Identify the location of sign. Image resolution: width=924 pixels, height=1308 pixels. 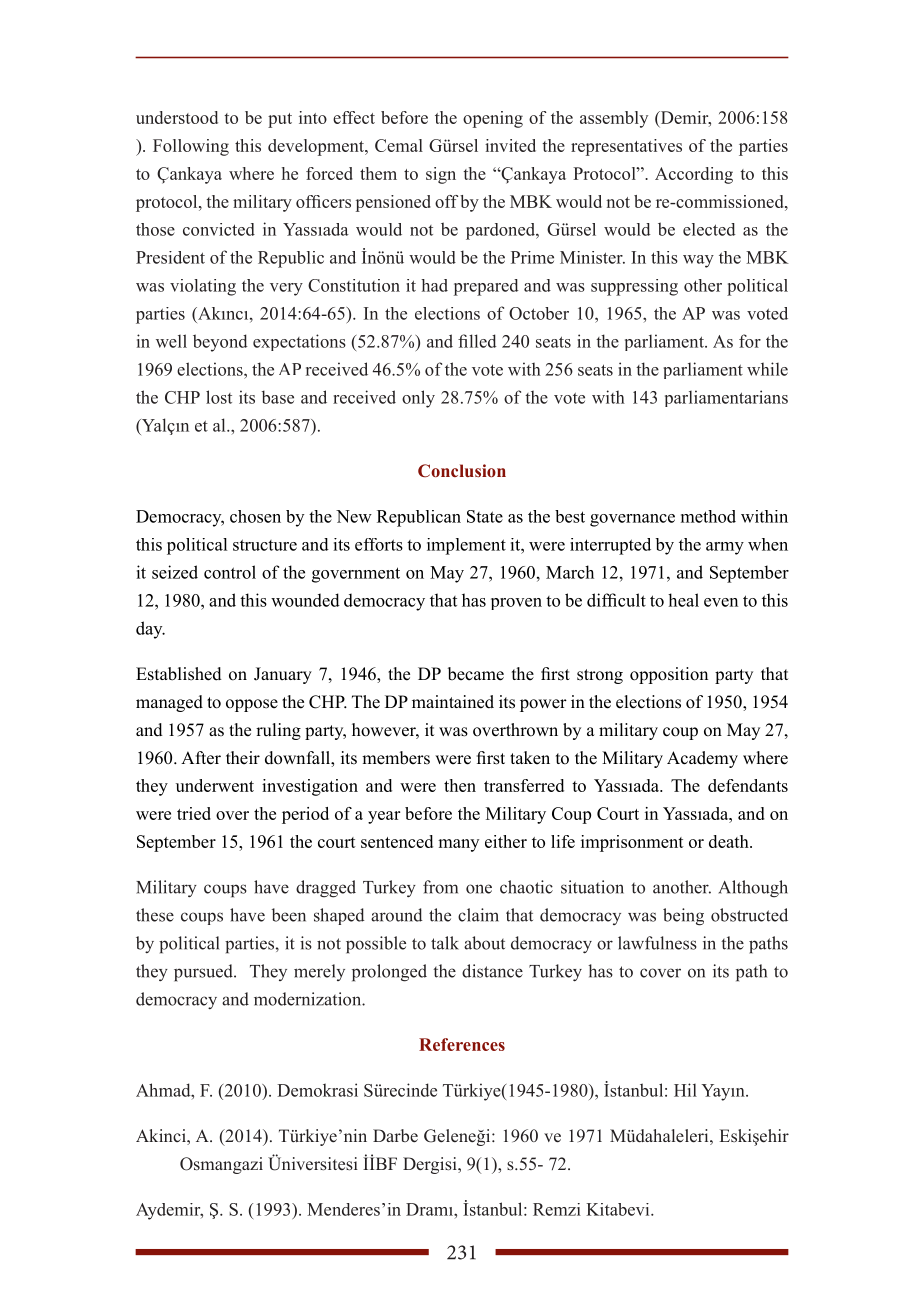
(441, 175).
